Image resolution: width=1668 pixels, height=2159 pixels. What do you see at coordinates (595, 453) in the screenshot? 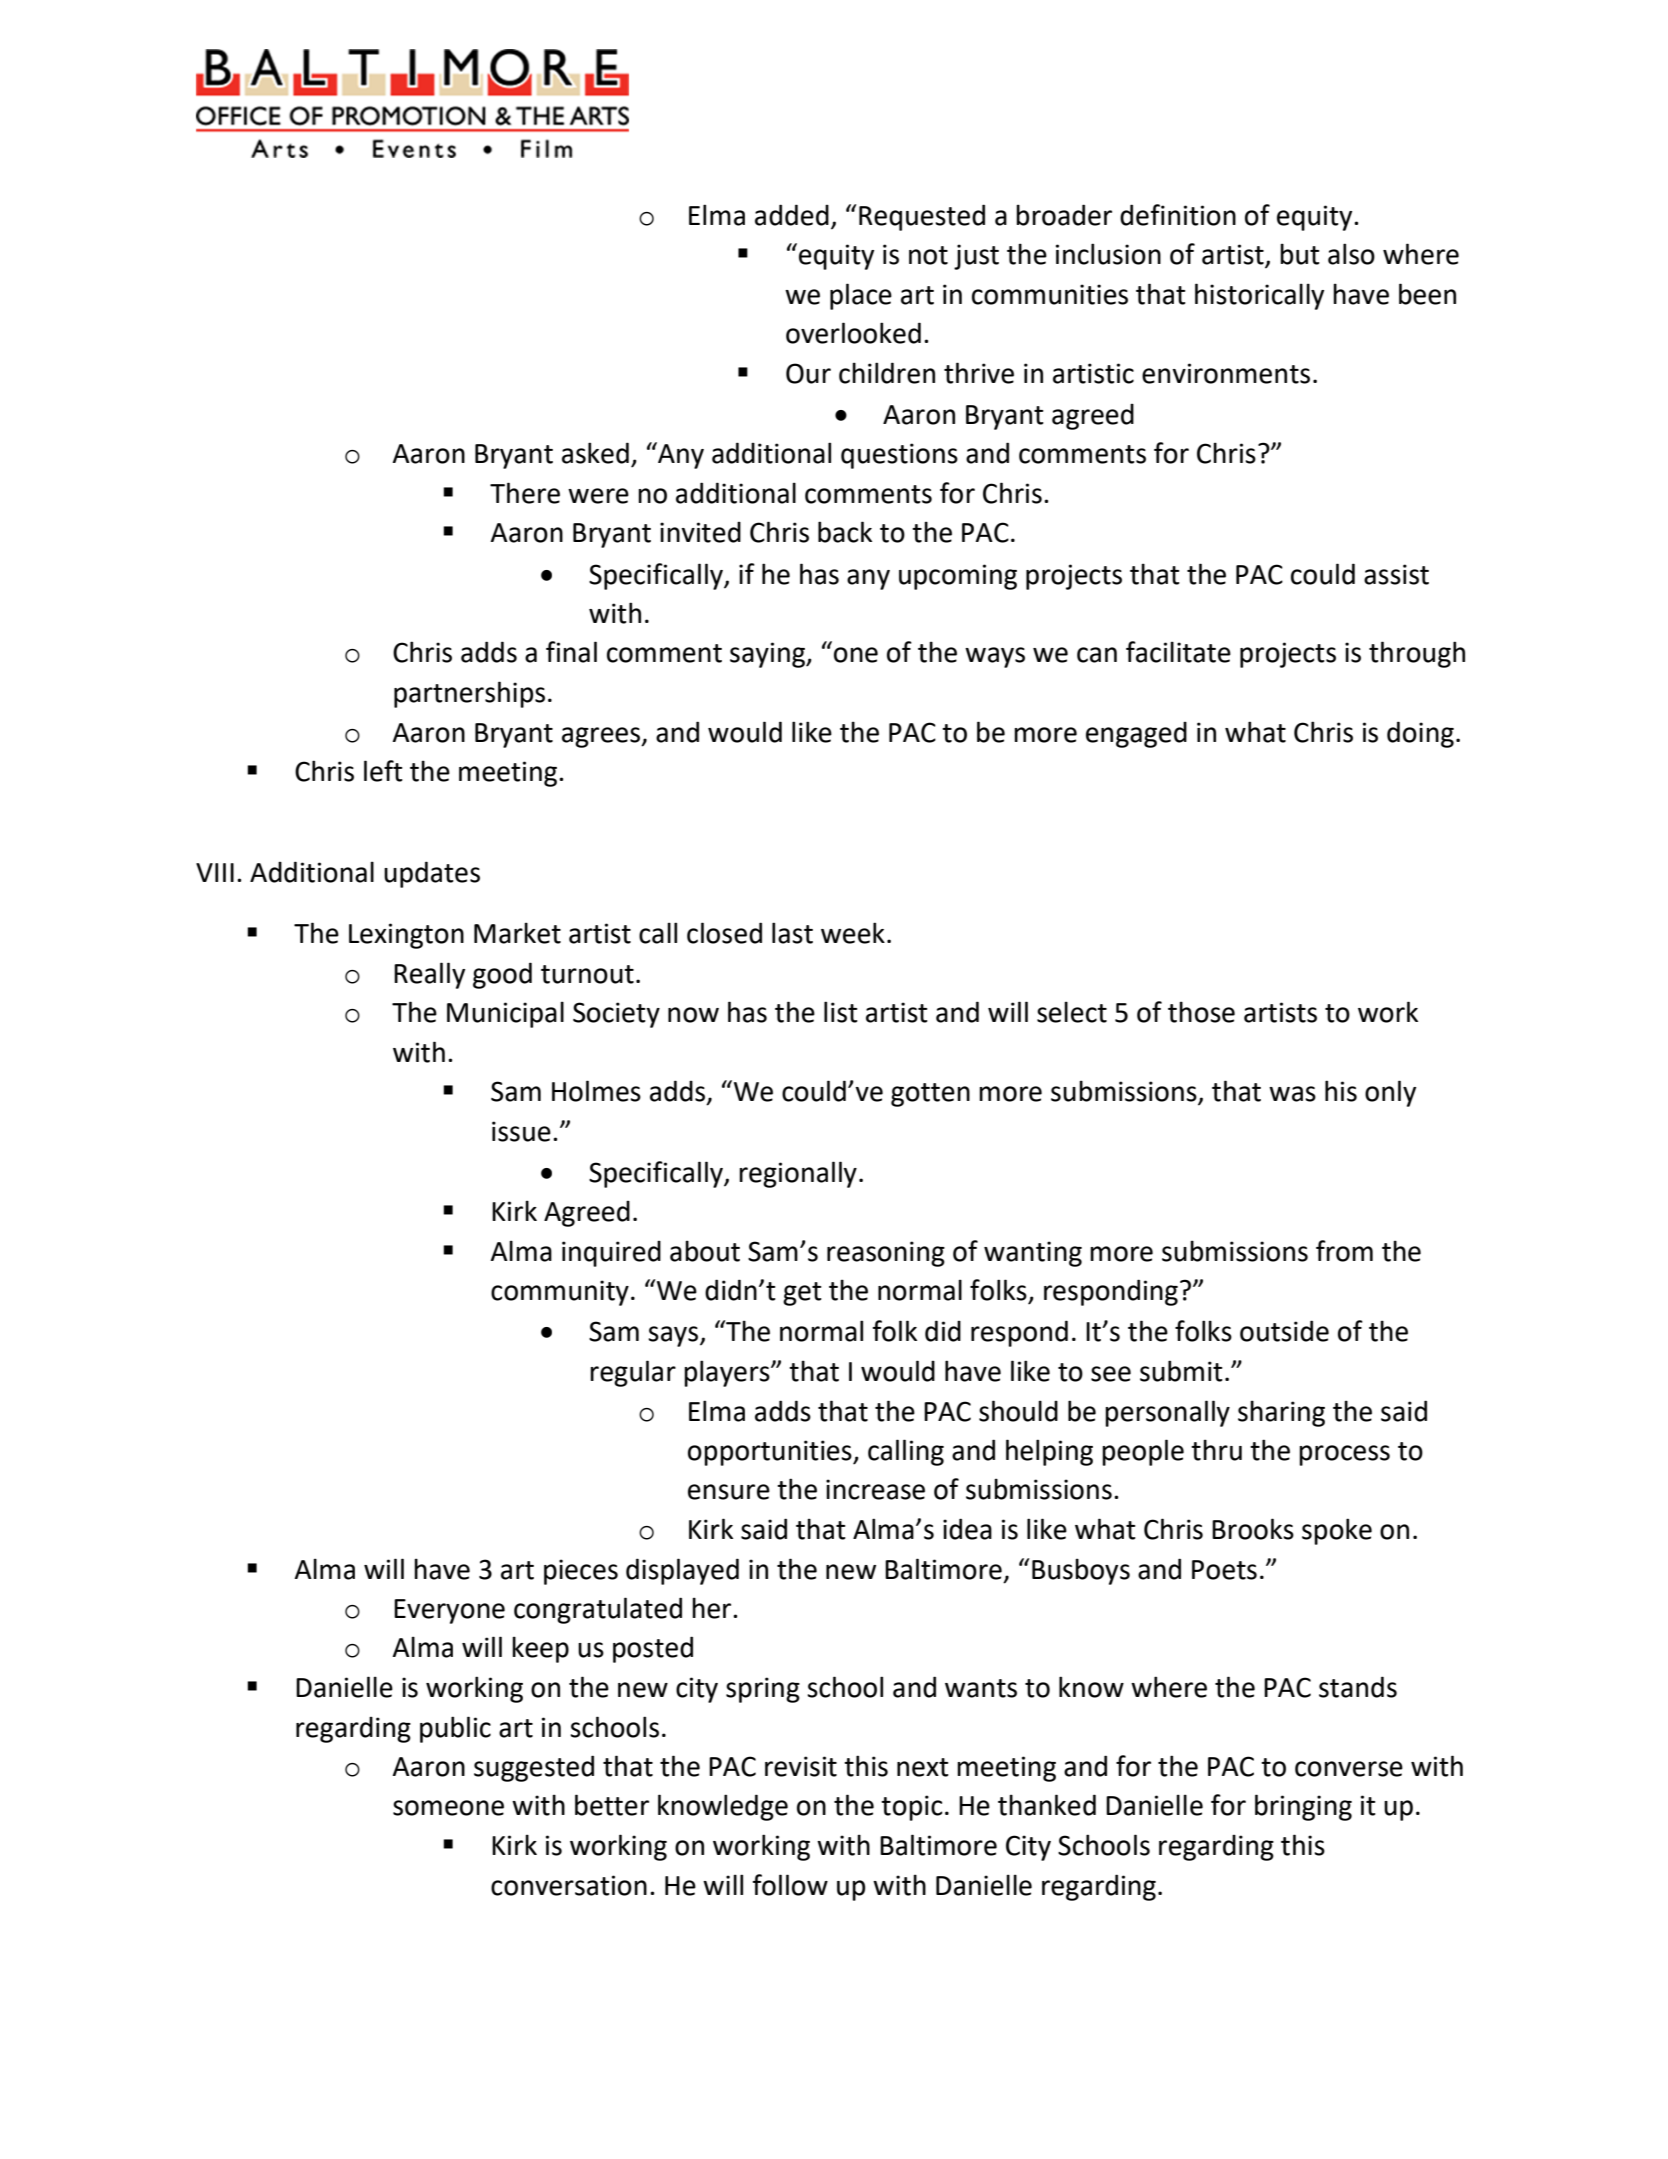
I see `asked` at bounding box center [595, 453].
